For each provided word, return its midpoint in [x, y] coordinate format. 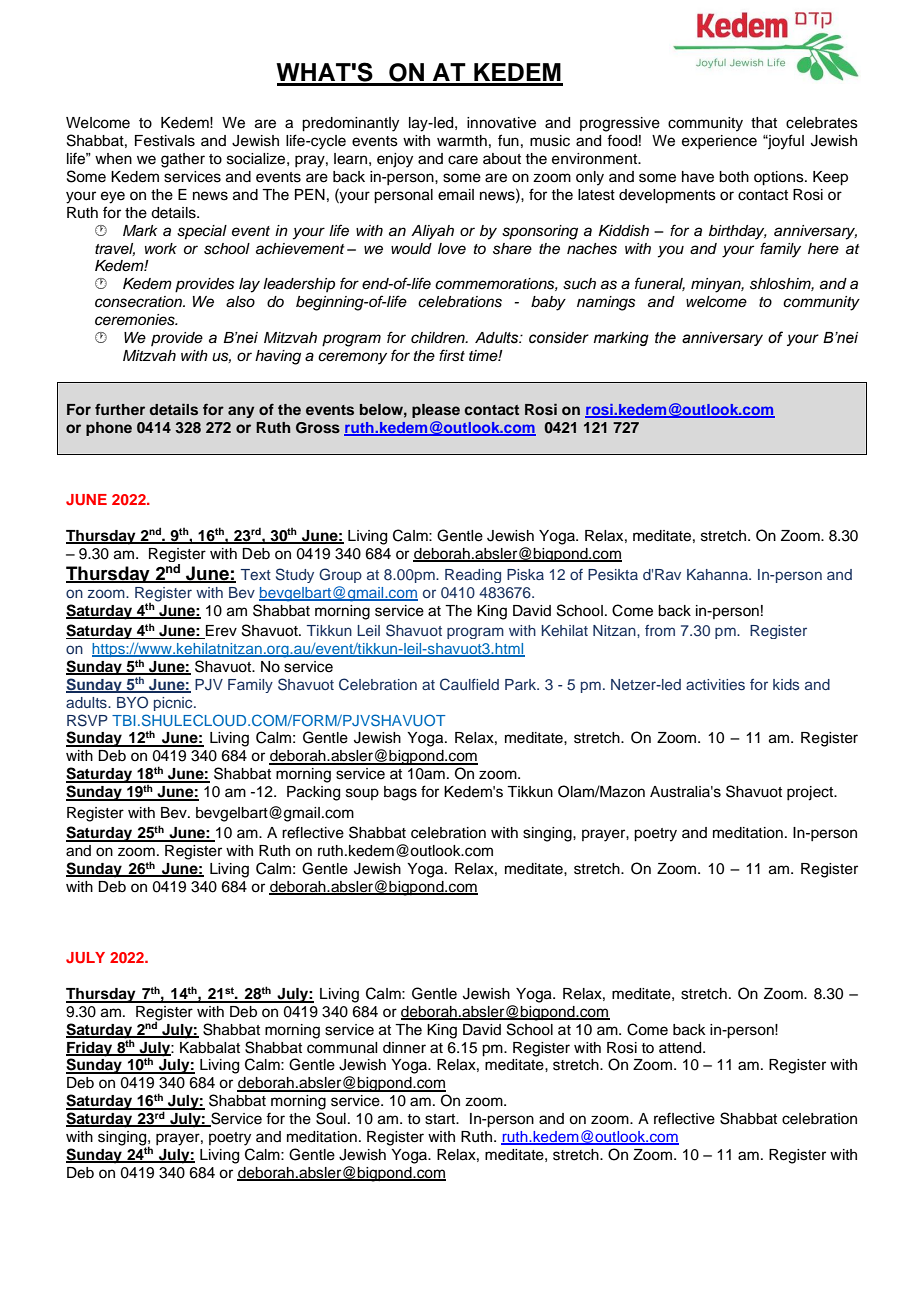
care [463, 160]
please [436, 411]
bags [400, 793]
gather [183, 160]
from [660, 630]
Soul [331, 1118]
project [811, 793]
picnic [174, 704]
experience [719, 142]
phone [109, 429]
